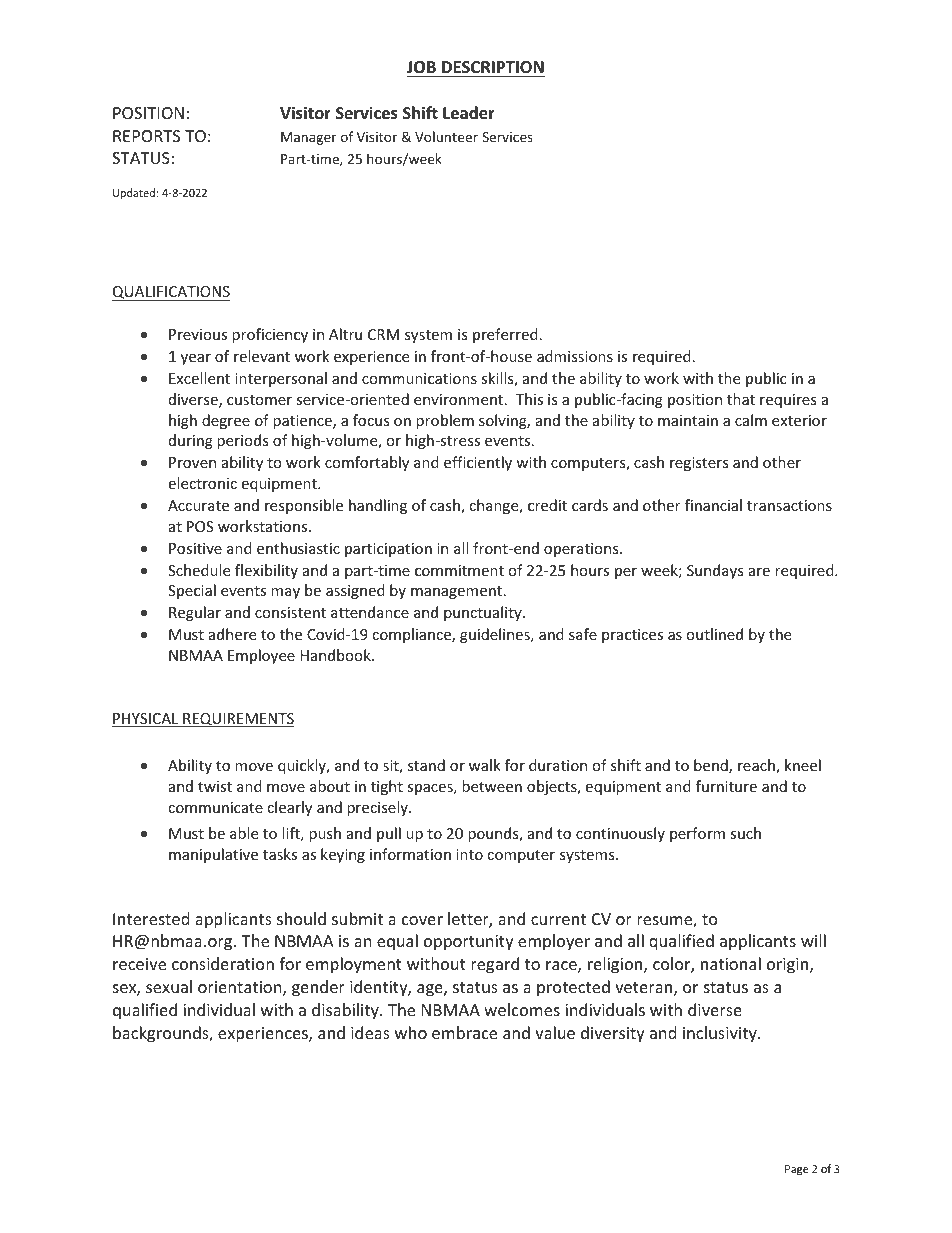 This screenshot has width=952, height=1233. What do you see at coordinates (484, 613) in the screenshot?
I see `punctuality` at bounding box center [484, 613].
